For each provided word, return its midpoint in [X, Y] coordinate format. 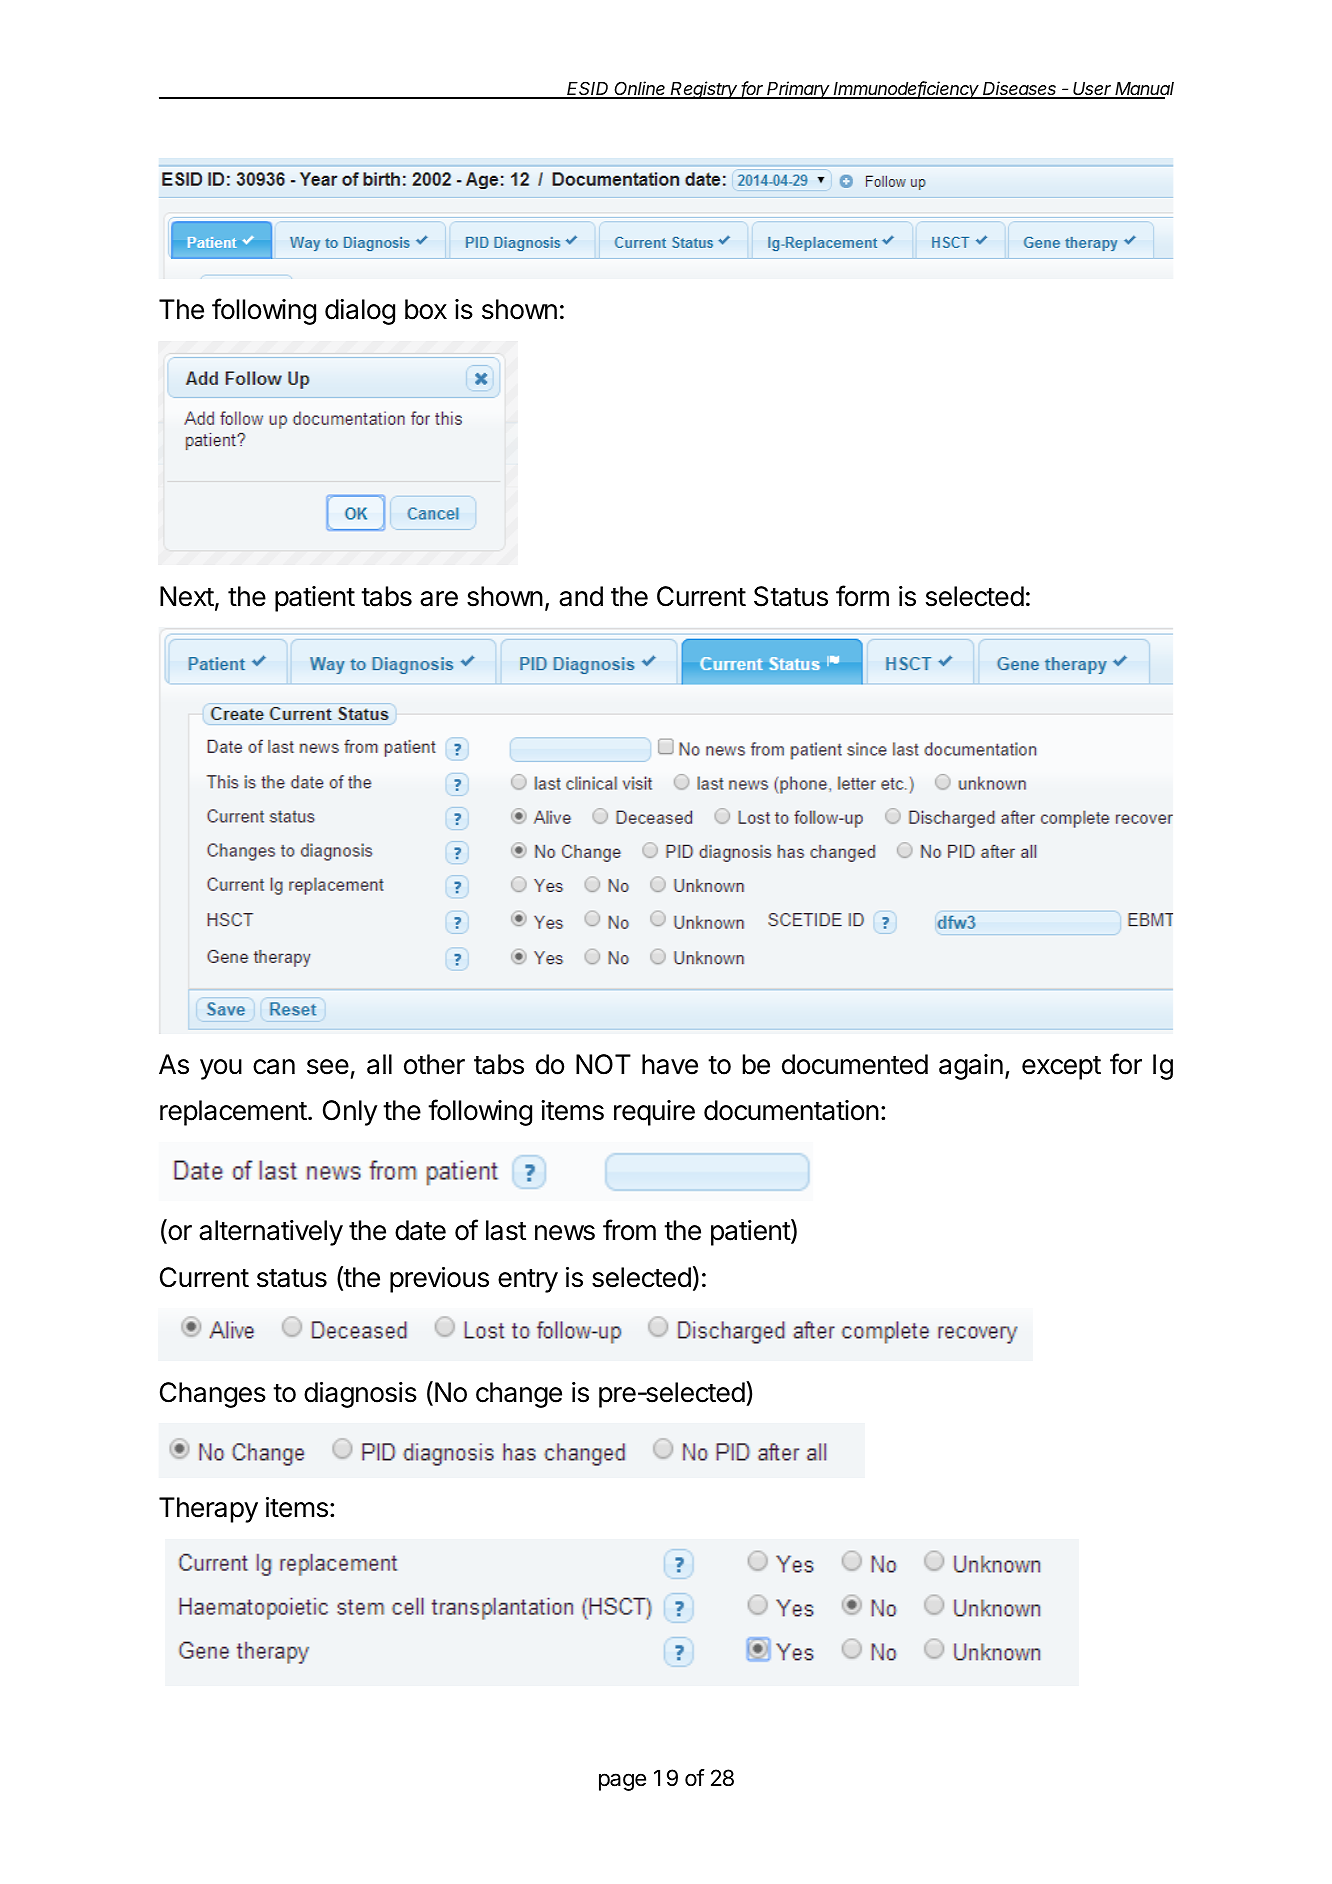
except [1061, 1068]
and [581, 596]
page [622, 1782]
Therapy [208, 1510]
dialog [360, 312]
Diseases [1020, 89]
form [862, 596]
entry [528, 1281]
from [629, 1230]
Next [187, 596]
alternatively [271, 1233]
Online [641, 89]
